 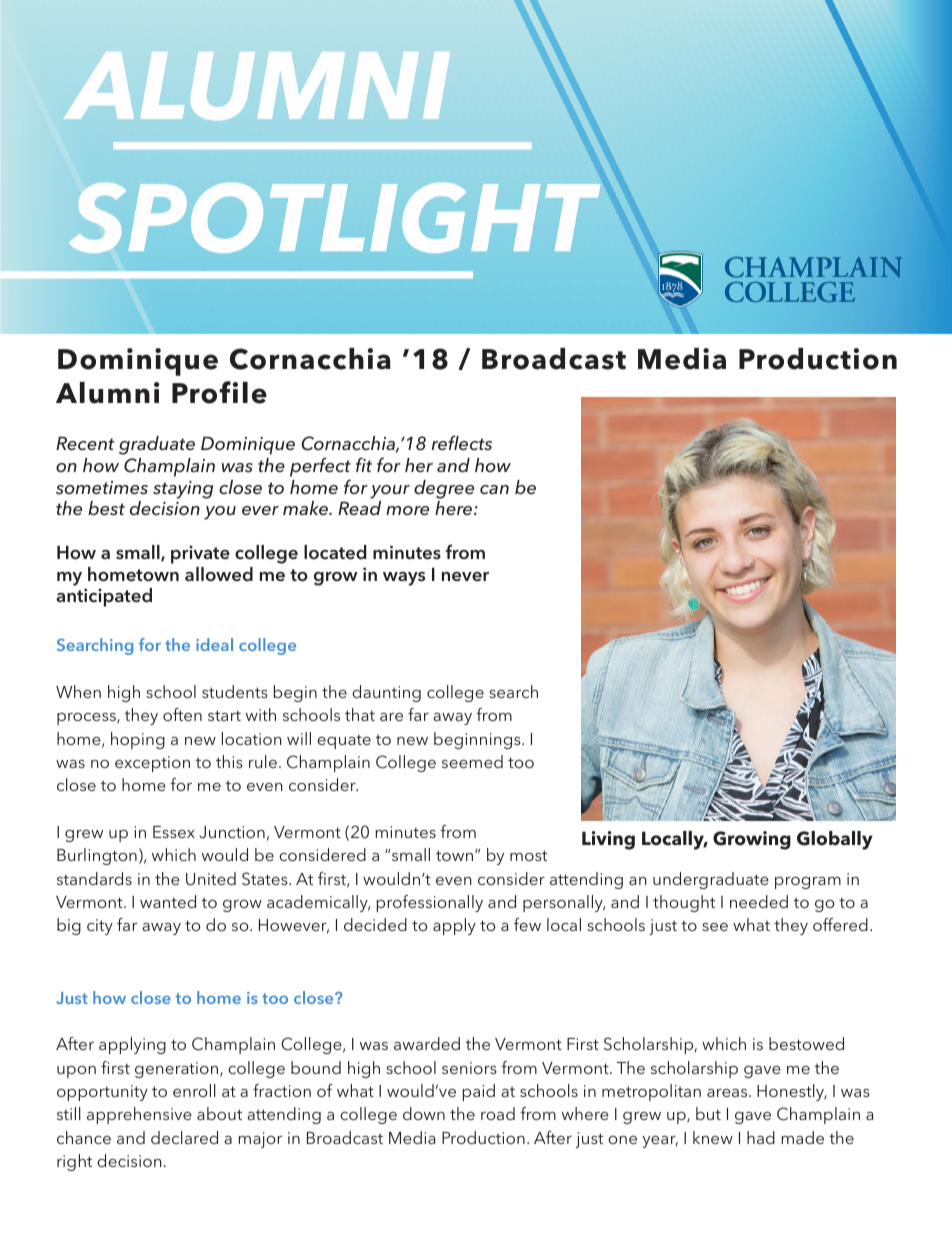 What do you see at coordinates (759, 901) in the screenshot?
I see `needed` at bounding box center [759, 901].
